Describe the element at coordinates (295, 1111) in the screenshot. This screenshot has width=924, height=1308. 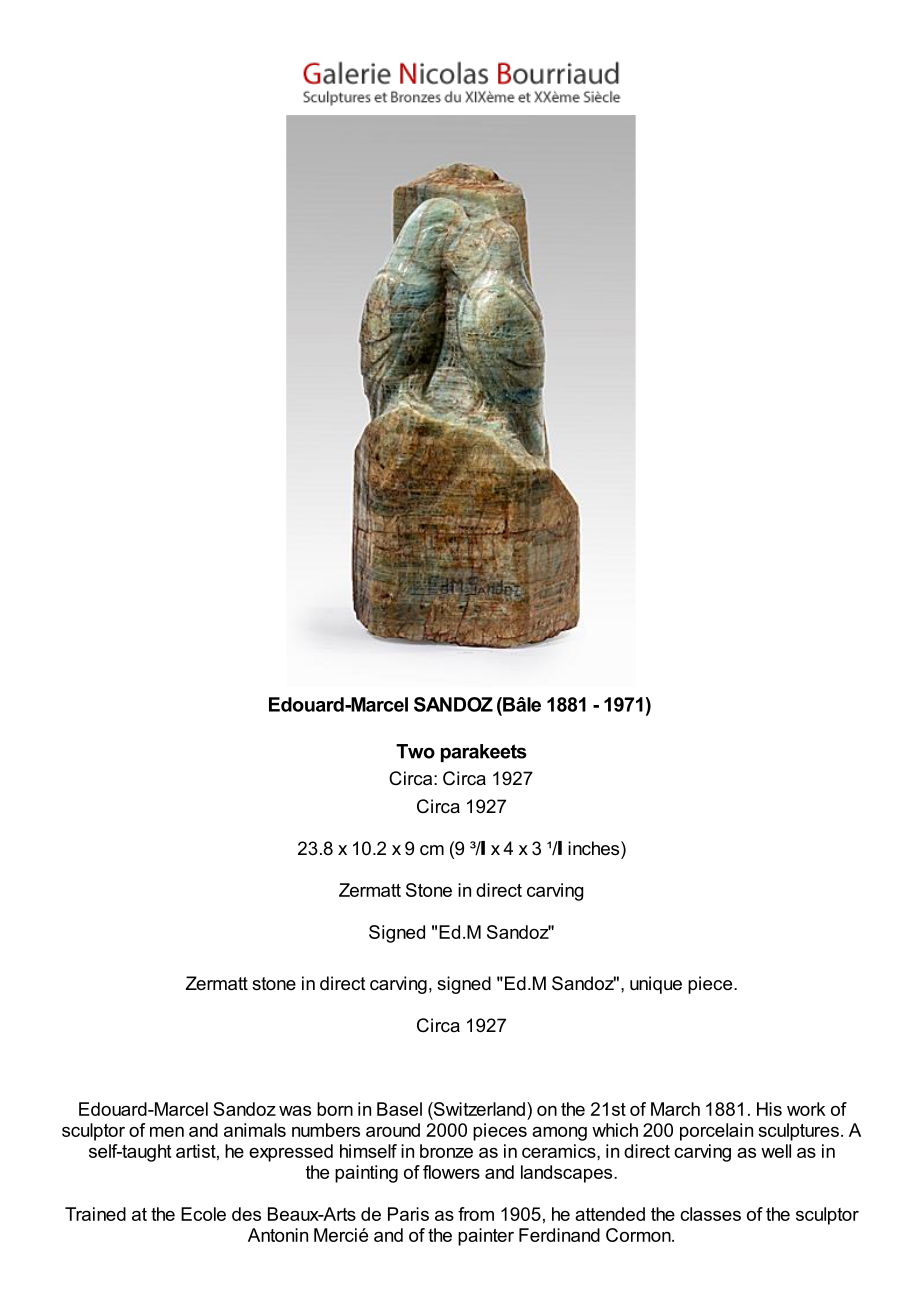
I see `was` at that location.
